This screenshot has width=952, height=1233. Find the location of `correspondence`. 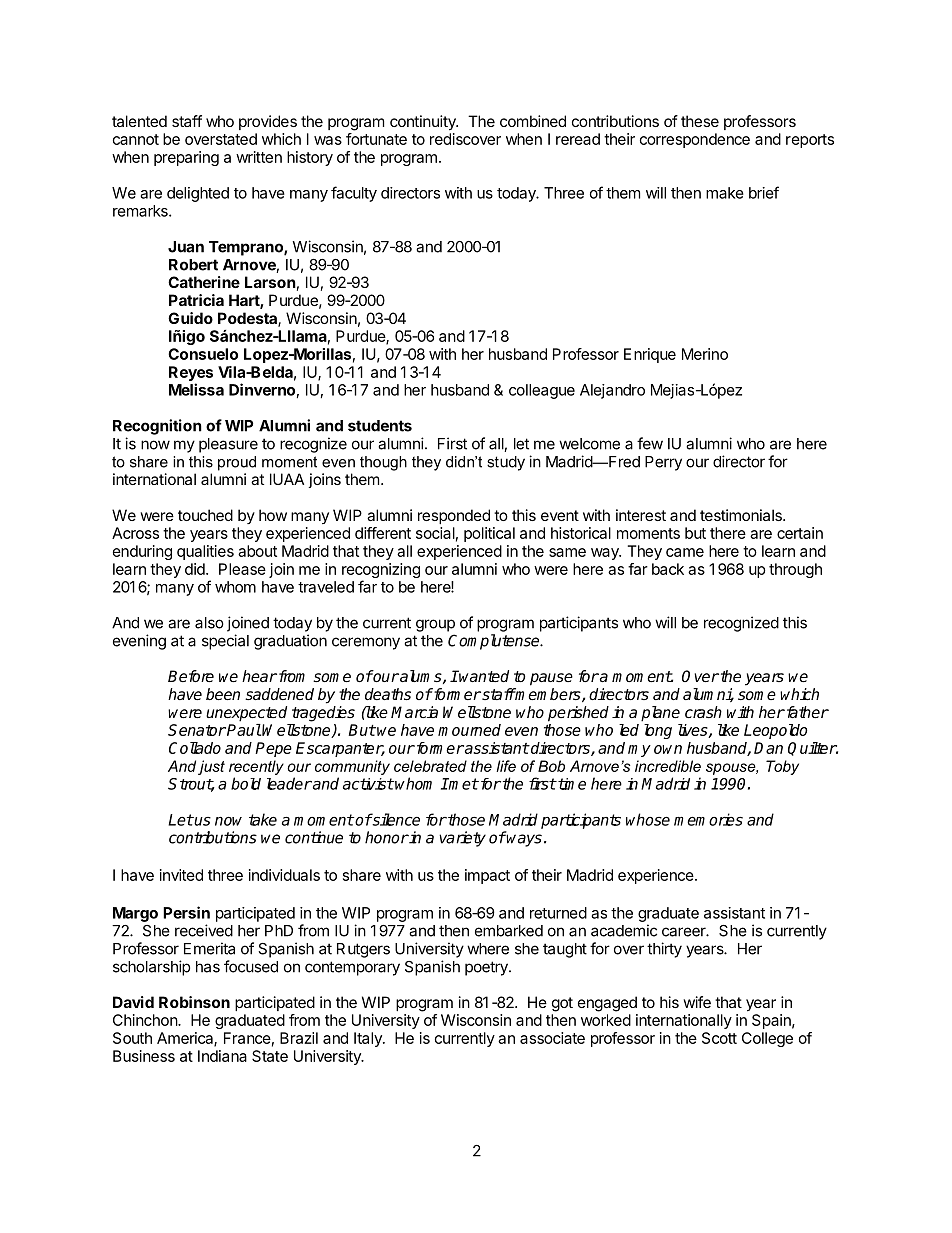

correspondence is located at coordinates (695, 140).
